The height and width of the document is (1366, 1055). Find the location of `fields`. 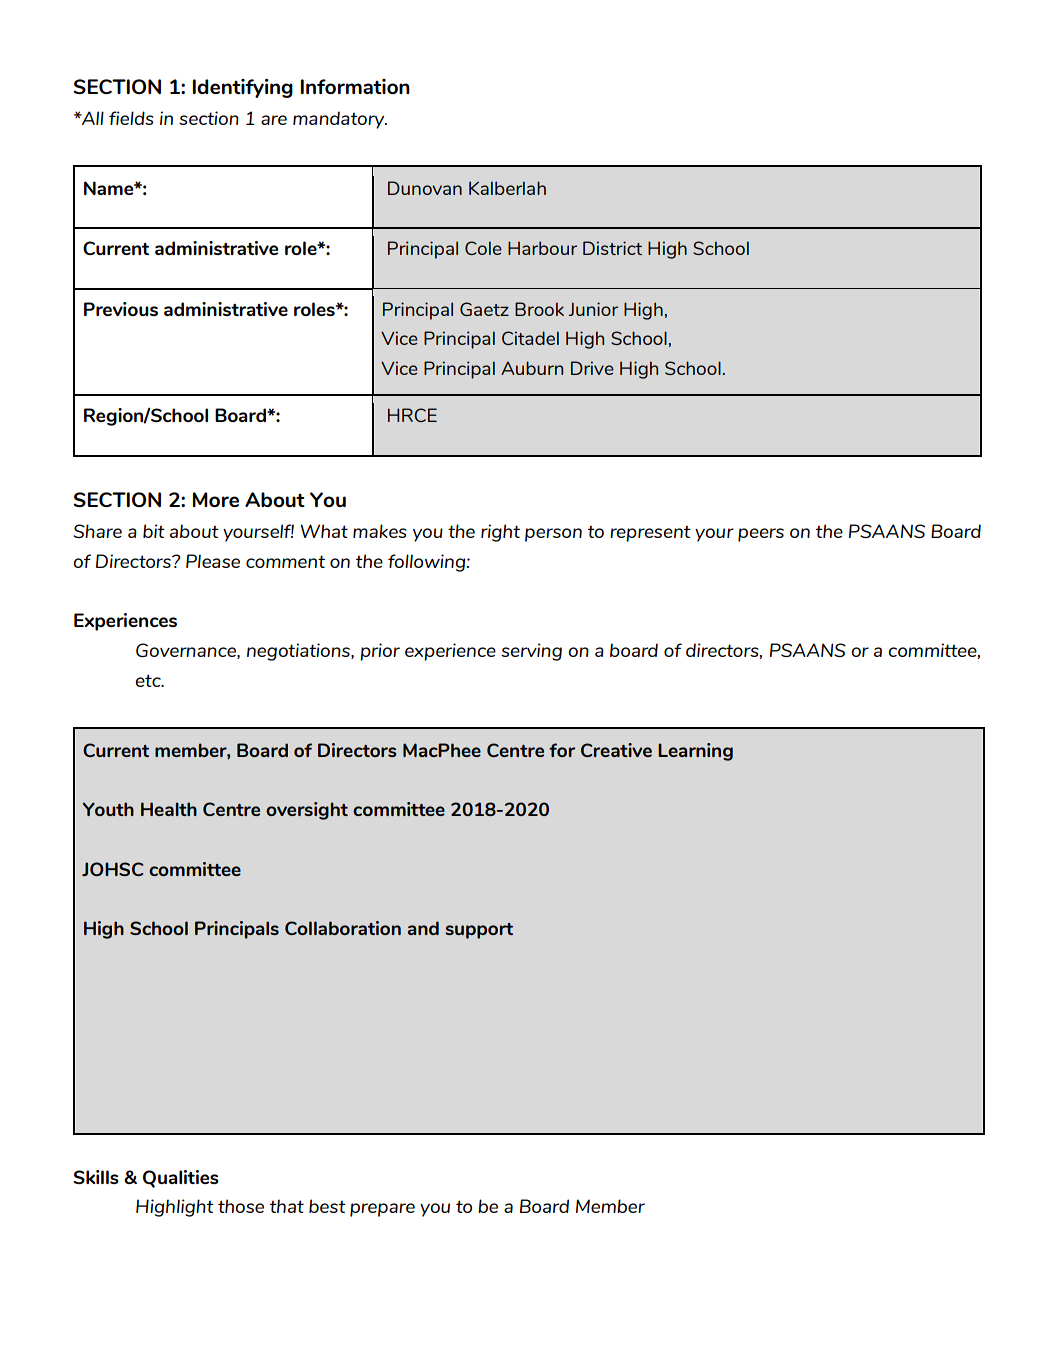

fields is located at coordinates (131, 118).
